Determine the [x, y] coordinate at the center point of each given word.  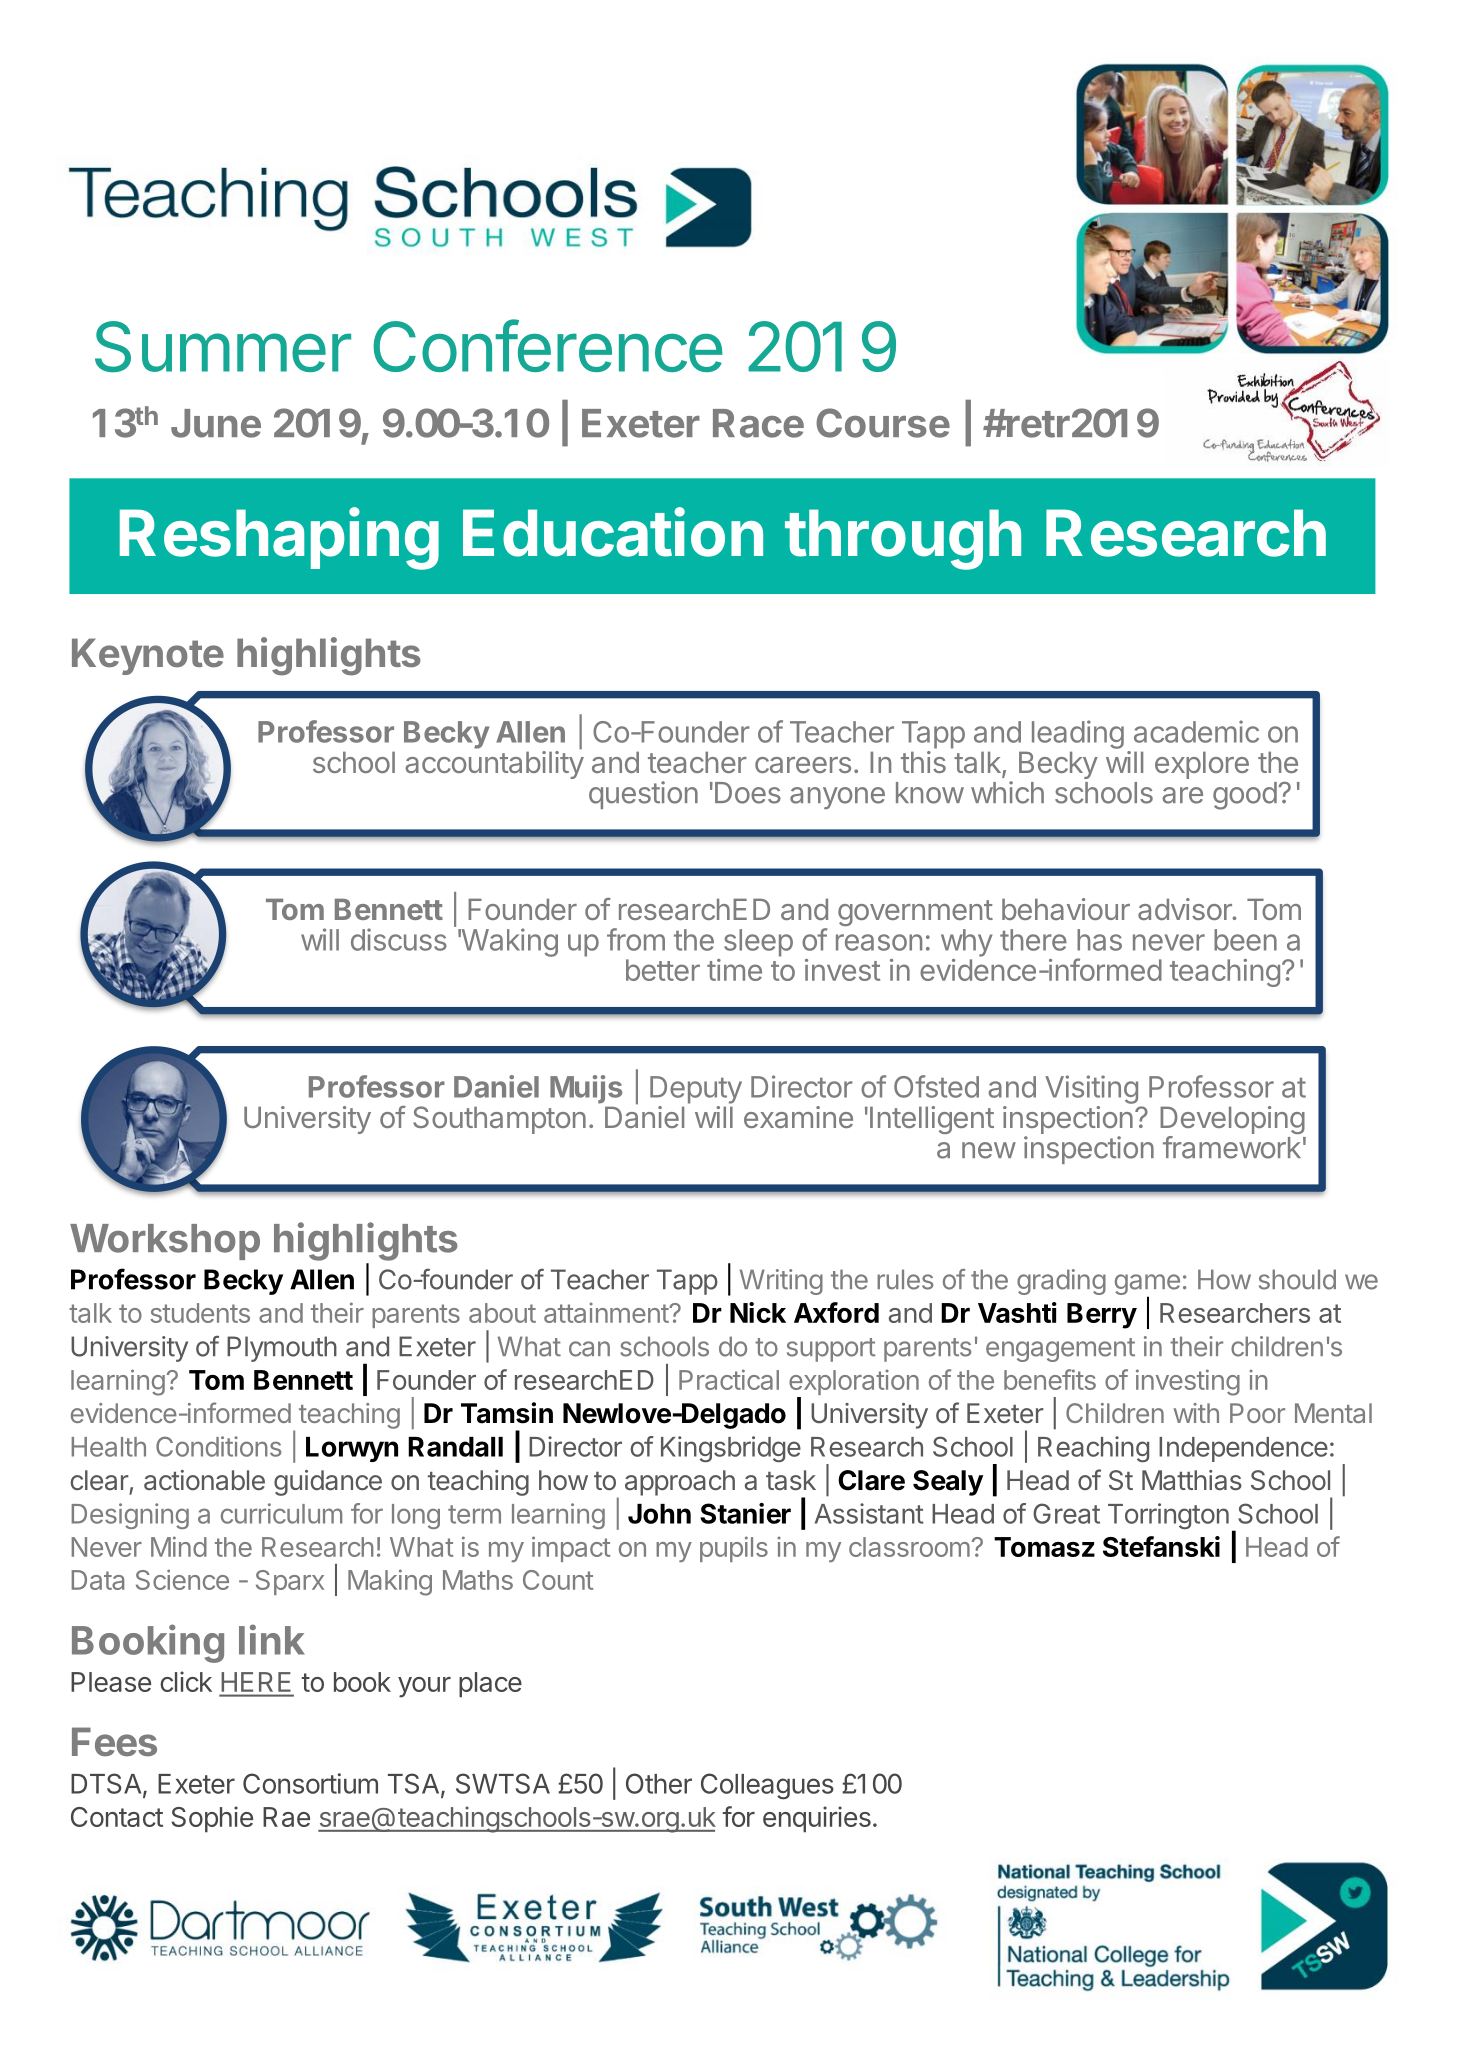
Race [758, 423]
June [216, 423]
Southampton [499, 1120]
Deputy [696, 1090]
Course [883, 423]
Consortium [310, 1783]
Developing [1232, 1121]
